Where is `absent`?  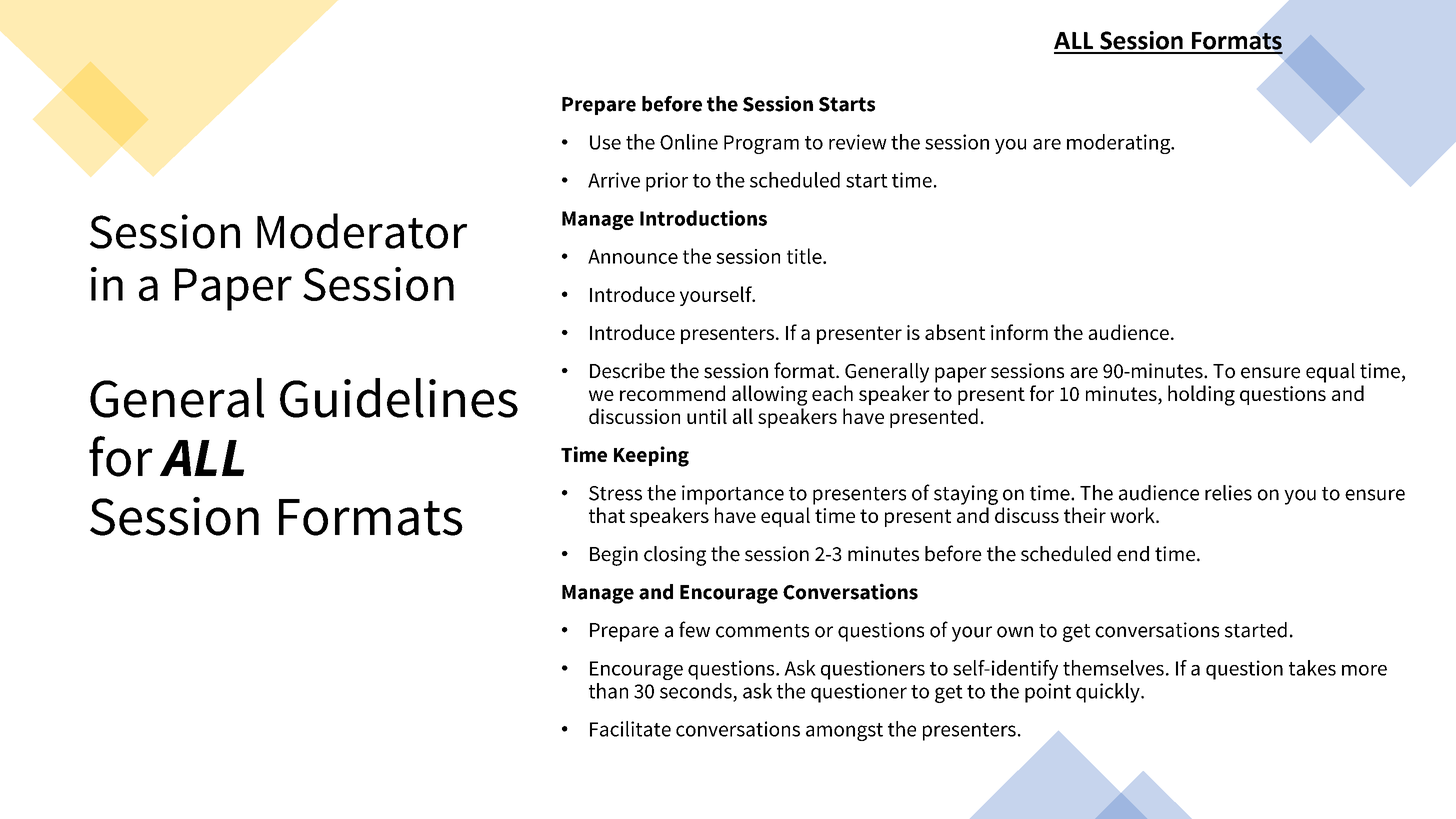
absent is located at coordinates (955, 332).
